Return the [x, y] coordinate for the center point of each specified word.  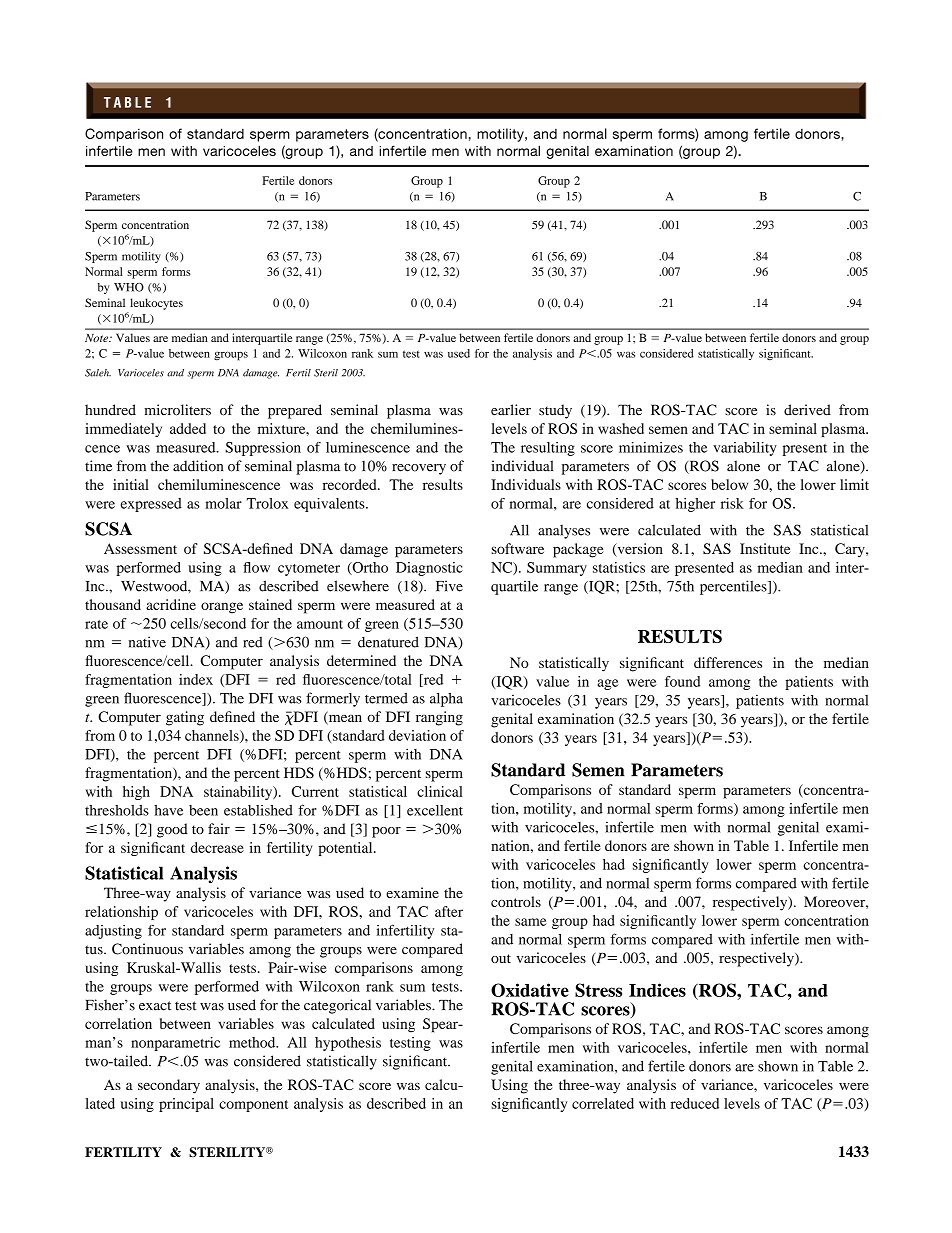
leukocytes [156, 304]
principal [186, 1105]
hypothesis [348, 1044]
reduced [695, 1103]
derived [807, 410]
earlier [511, 410]
